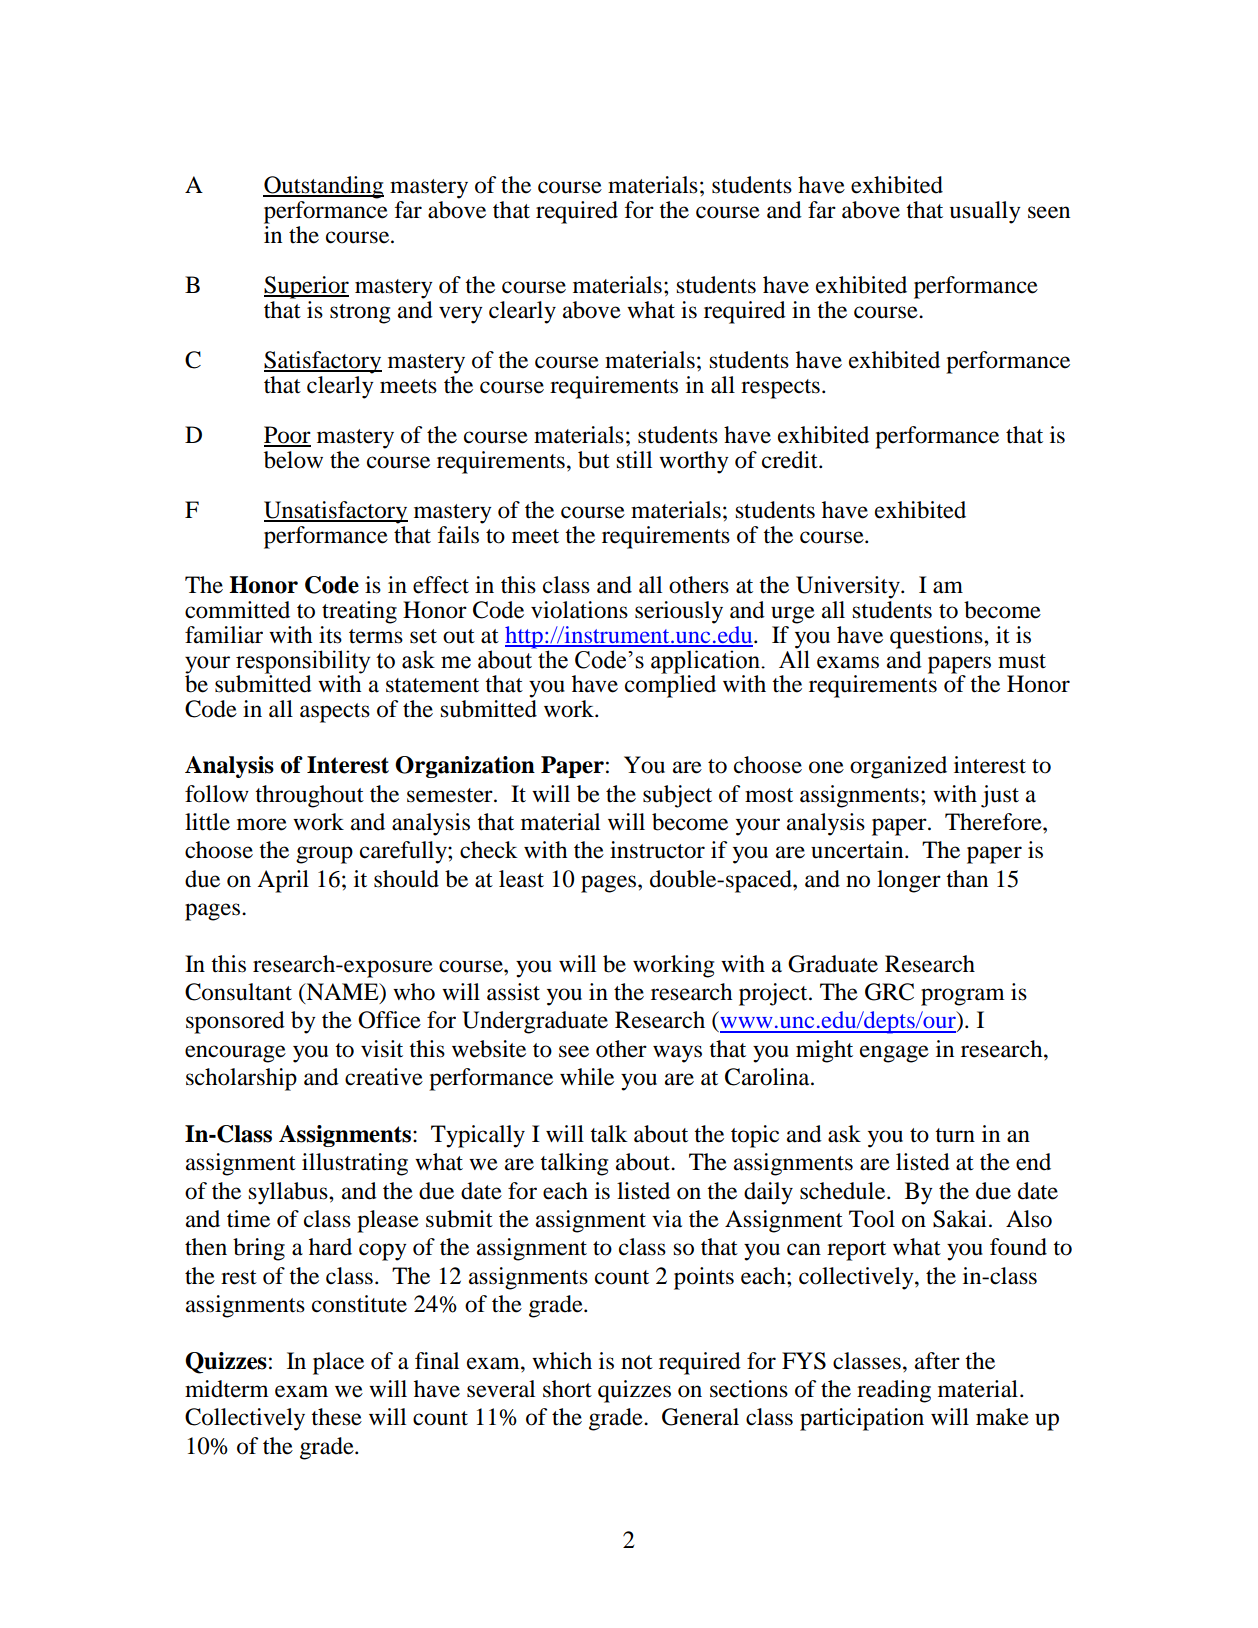 This page has width=1258, height=1628. What do you see at coordinates (937, 1361) in the page?
I see `after` at bounding box center [937, 1361].
